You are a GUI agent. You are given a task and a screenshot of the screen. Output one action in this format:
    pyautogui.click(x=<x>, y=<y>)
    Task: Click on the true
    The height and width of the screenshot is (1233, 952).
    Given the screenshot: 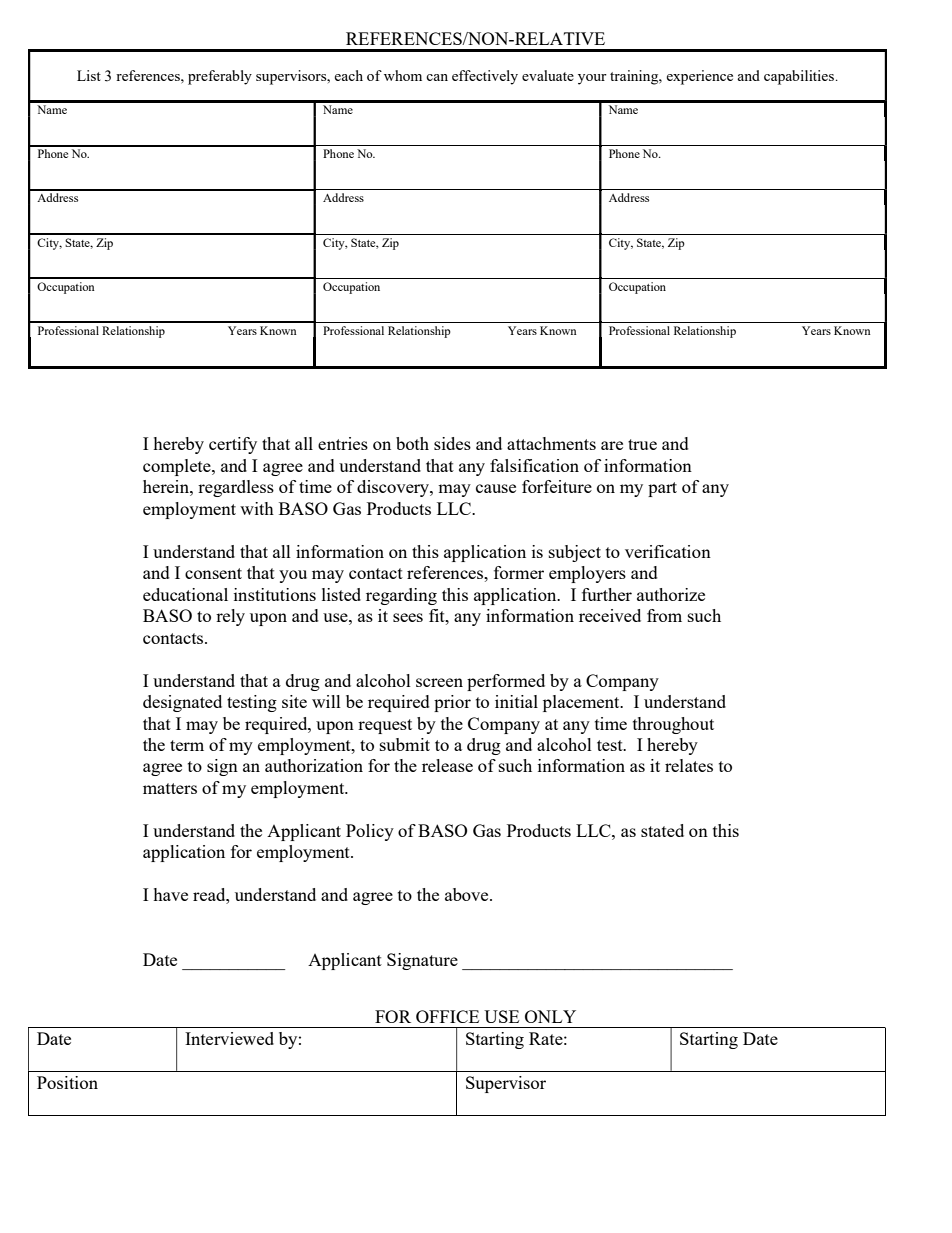 What is the action you would take?
    pyautogui.click(x=642, y=444)
